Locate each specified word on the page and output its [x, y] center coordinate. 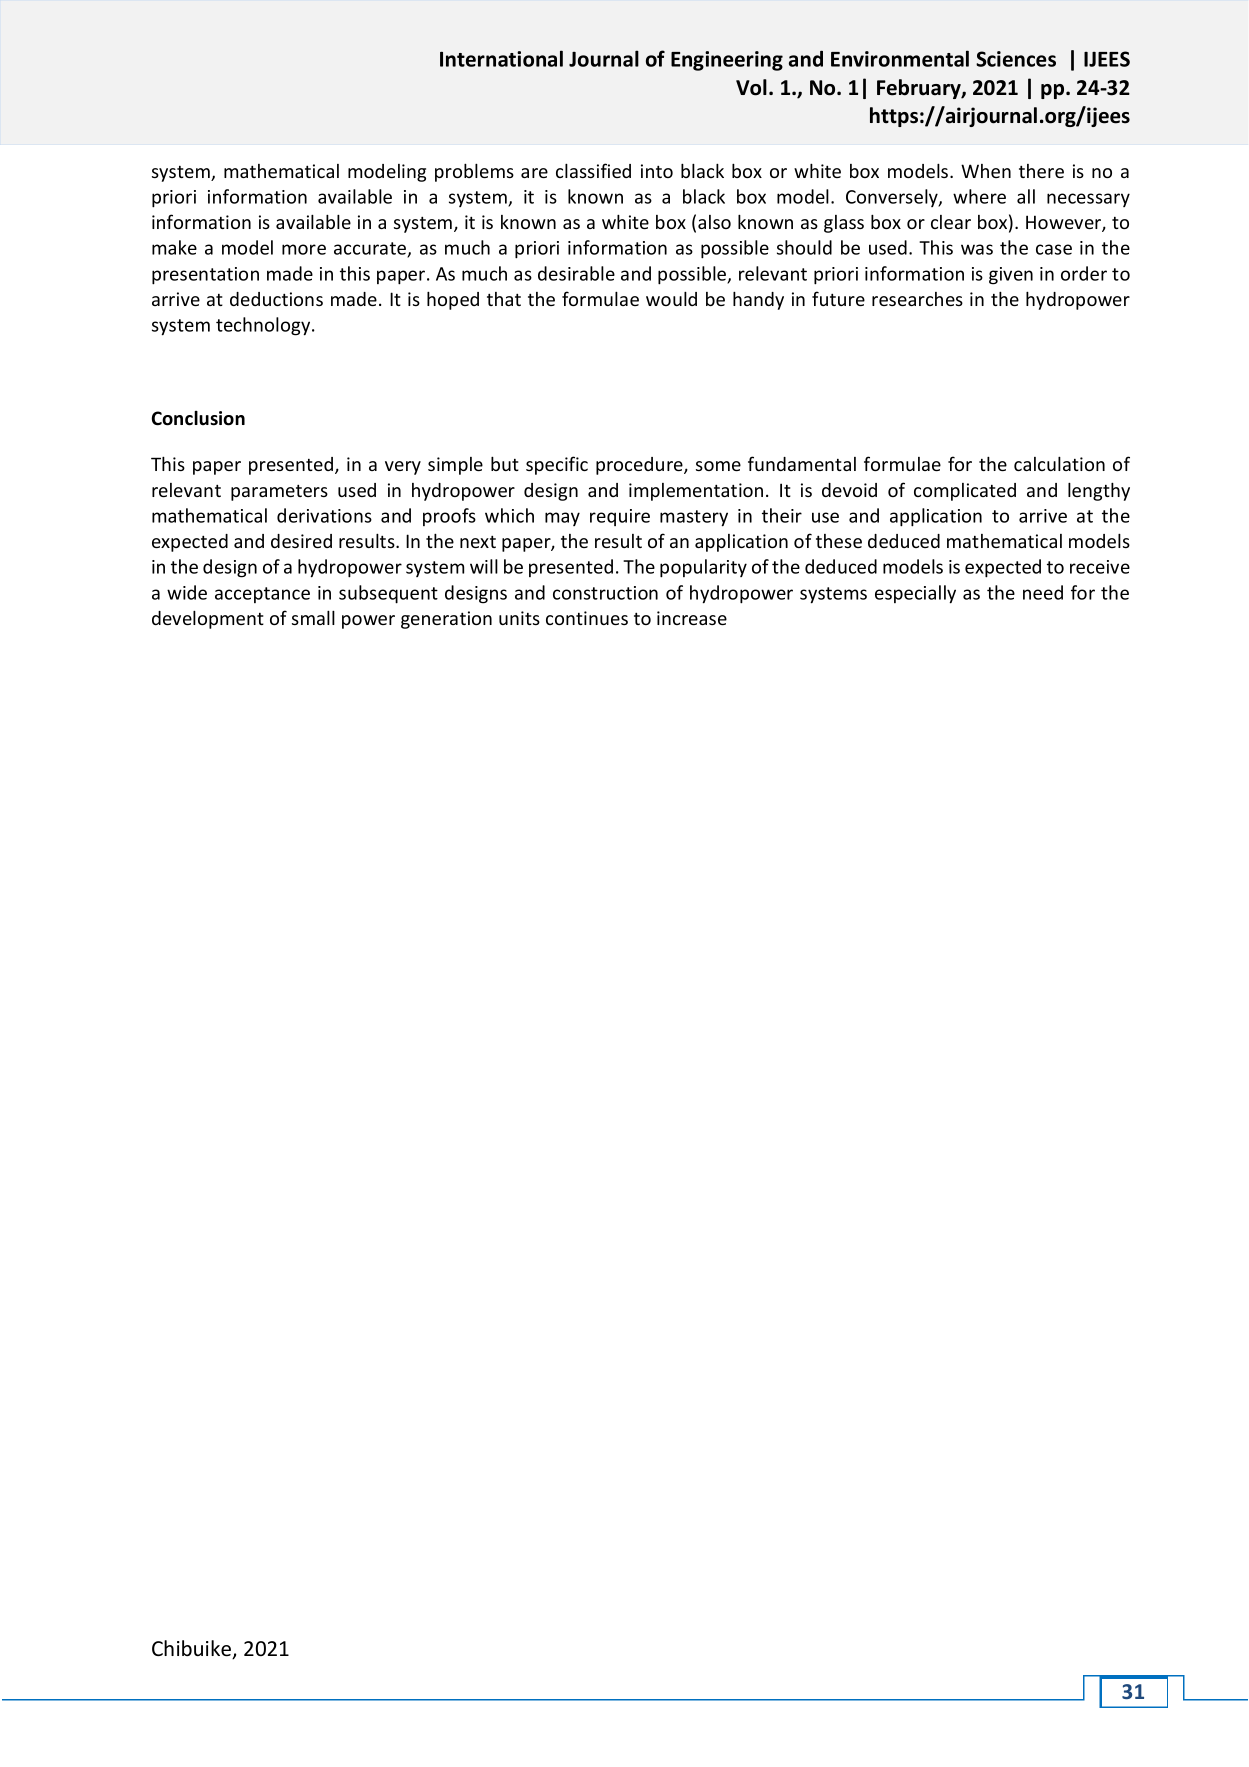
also [714, 222]
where [979, 196]
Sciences [1016, 59]
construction [605, 593]
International [501, 58]
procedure [640, 466]
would [671, 298]
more [304, 249]
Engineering [727, 61]
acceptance [262, 595]
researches [917, 299]
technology [264, 326]
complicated [965, 492]
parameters [279, 492]
